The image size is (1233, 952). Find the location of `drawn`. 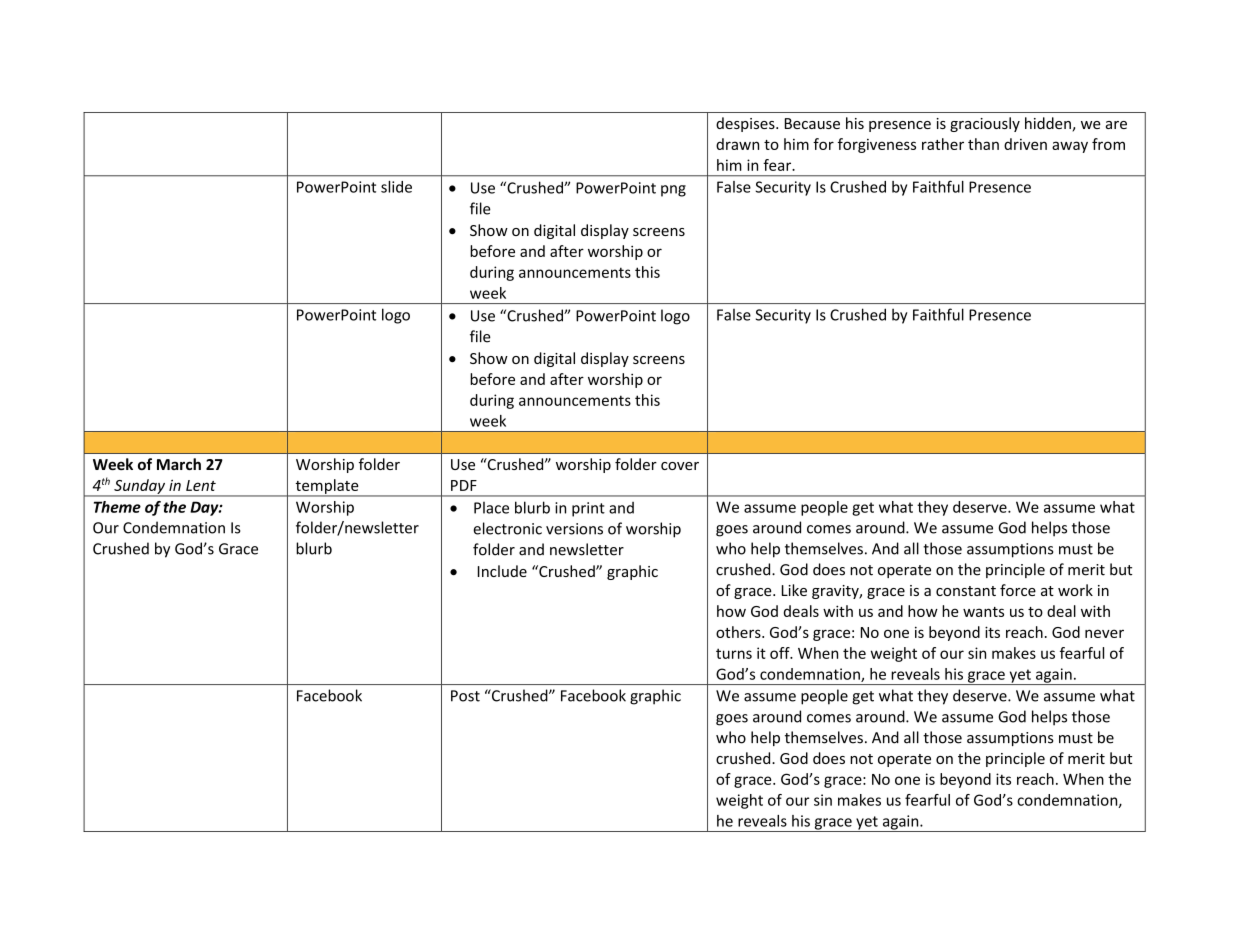

drawn is located at coordinates (737, 144).
